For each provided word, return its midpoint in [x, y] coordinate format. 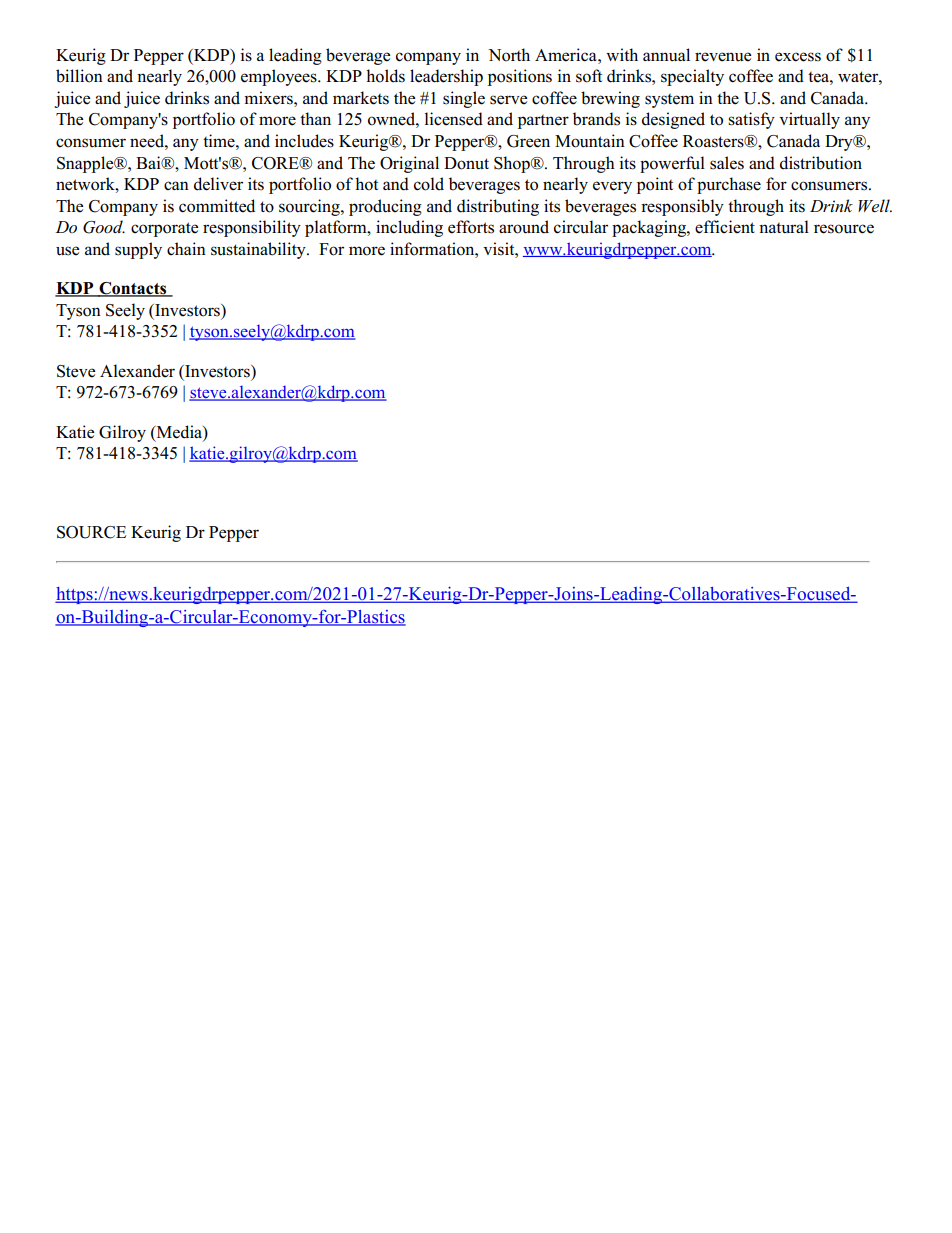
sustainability [259, 250]
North [509, 55]
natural [784, 227]
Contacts [133, 289]
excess [798, 57]
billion [79, 76]
